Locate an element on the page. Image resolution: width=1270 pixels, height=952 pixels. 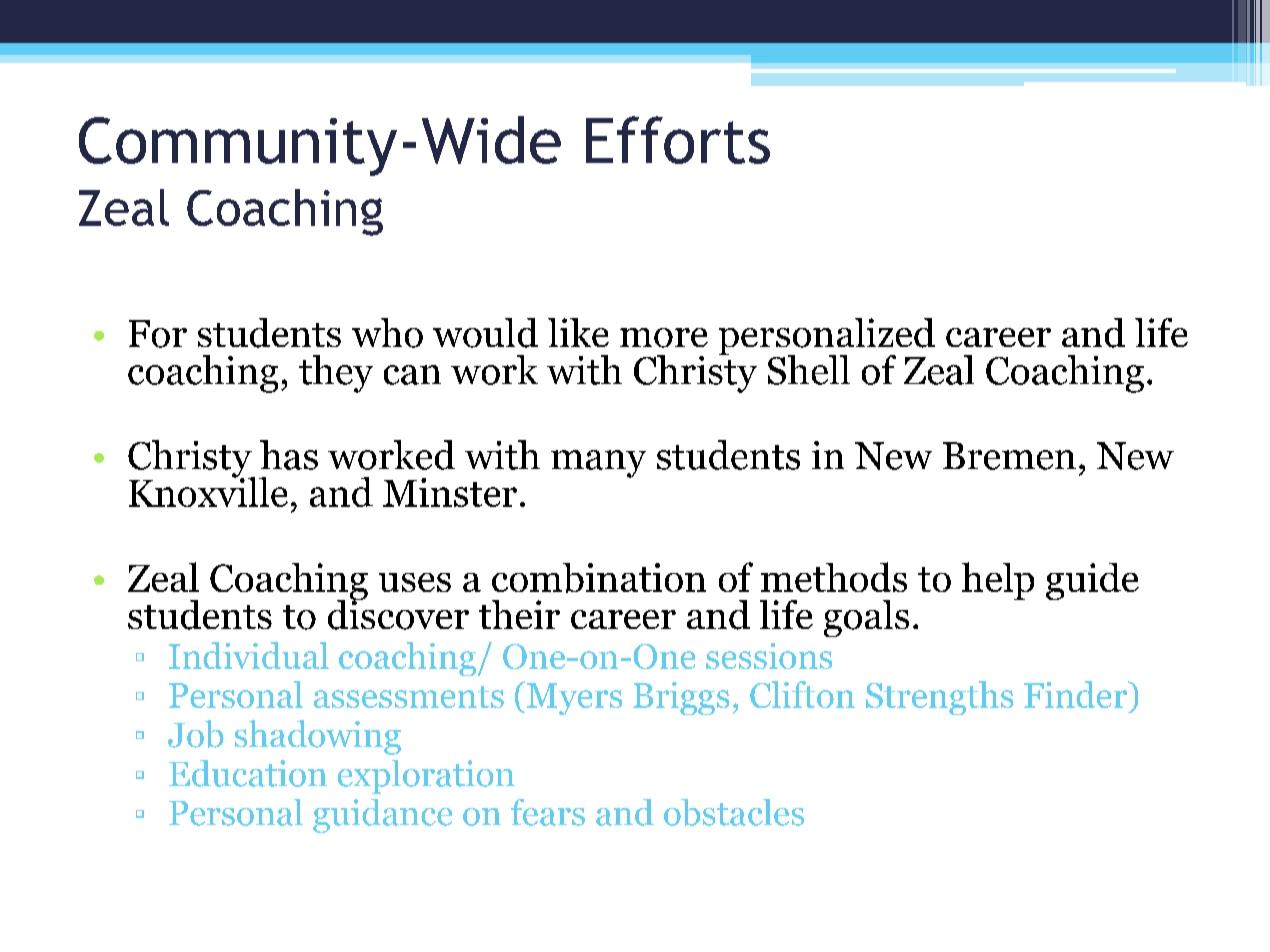
Individual is located at coordinates (249, 655).
